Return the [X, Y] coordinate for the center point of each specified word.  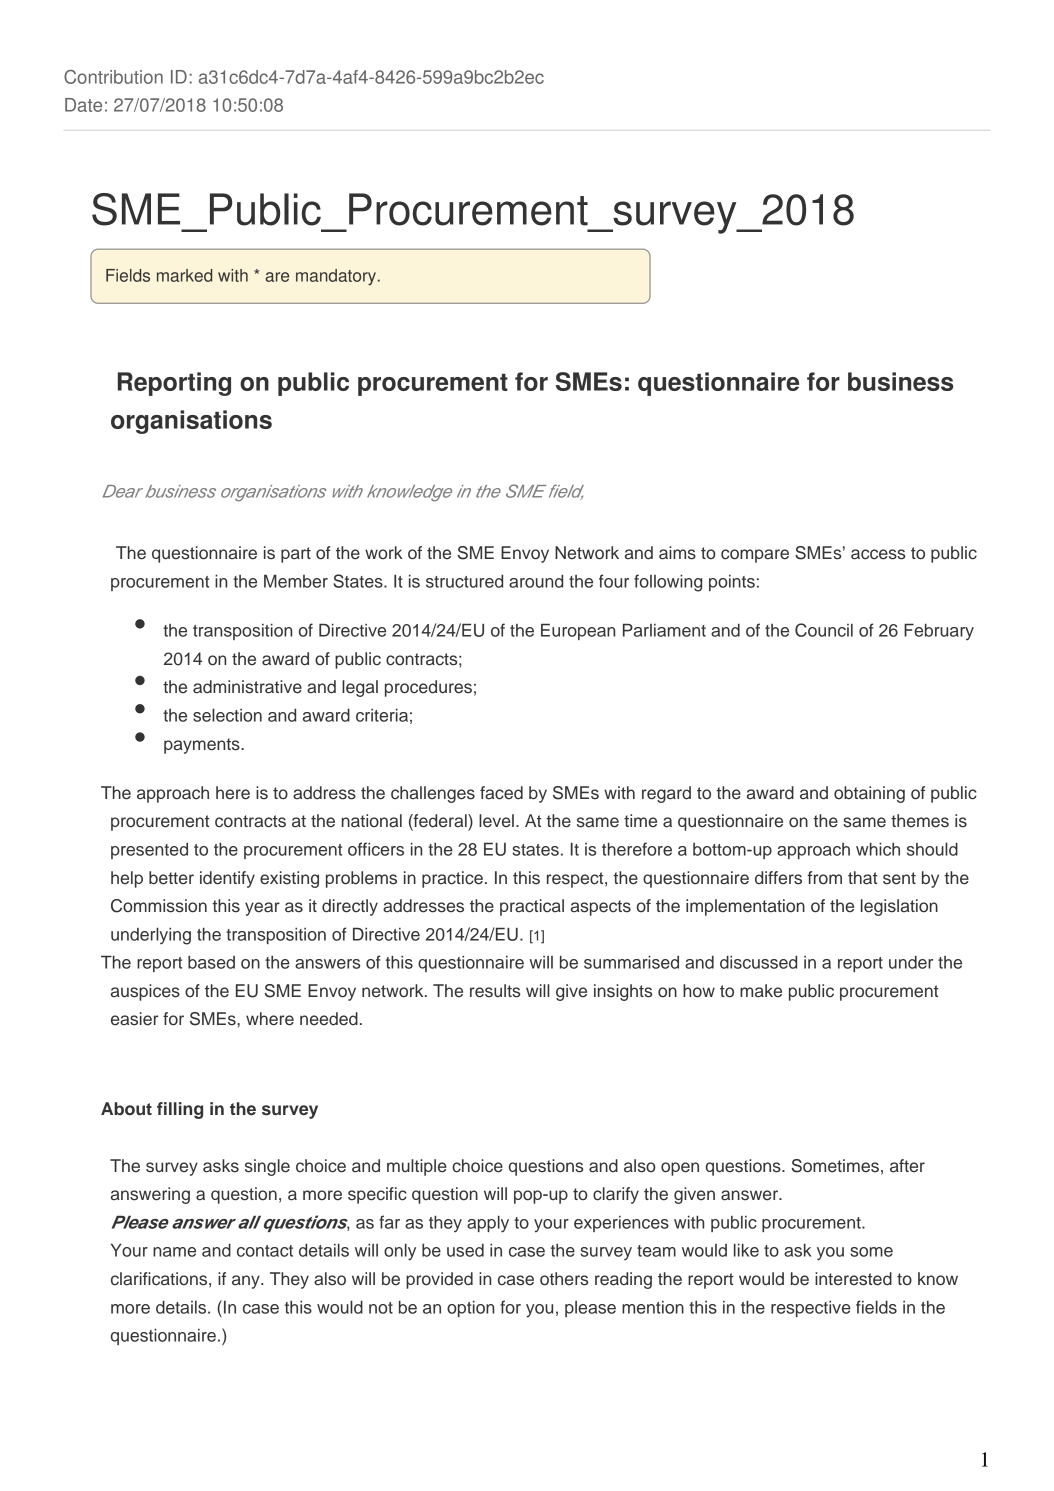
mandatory [336, 277]
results [495, 991]
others [564, 1279]
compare [755, 556]
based [211, 962]
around [536, 581]
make [761, 991]
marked [184, 275]
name [174, 1252]
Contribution [113, 77]
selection [227, 715]
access [878, 554]
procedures [428, 688]
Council [824, 630]
